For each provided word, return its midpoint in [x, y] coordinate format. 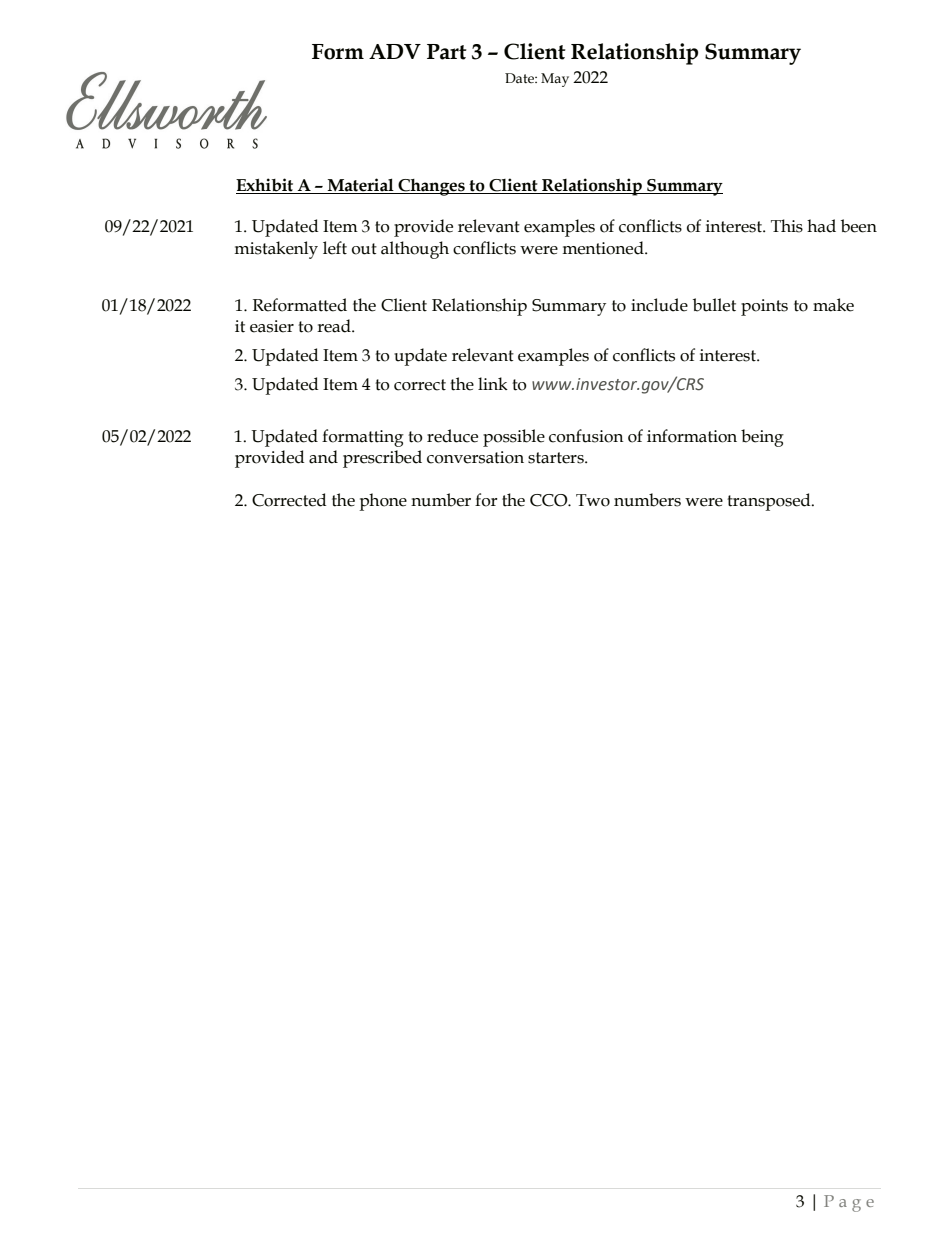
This [787, 226]
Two [593, 500]
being [762, 438]
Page [849, 1203]
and [323, 457]
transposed [770, 502]
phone [383, 502]
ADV [395, 51]
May [555, 80]
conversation [475, 457]
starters [557, 458]
